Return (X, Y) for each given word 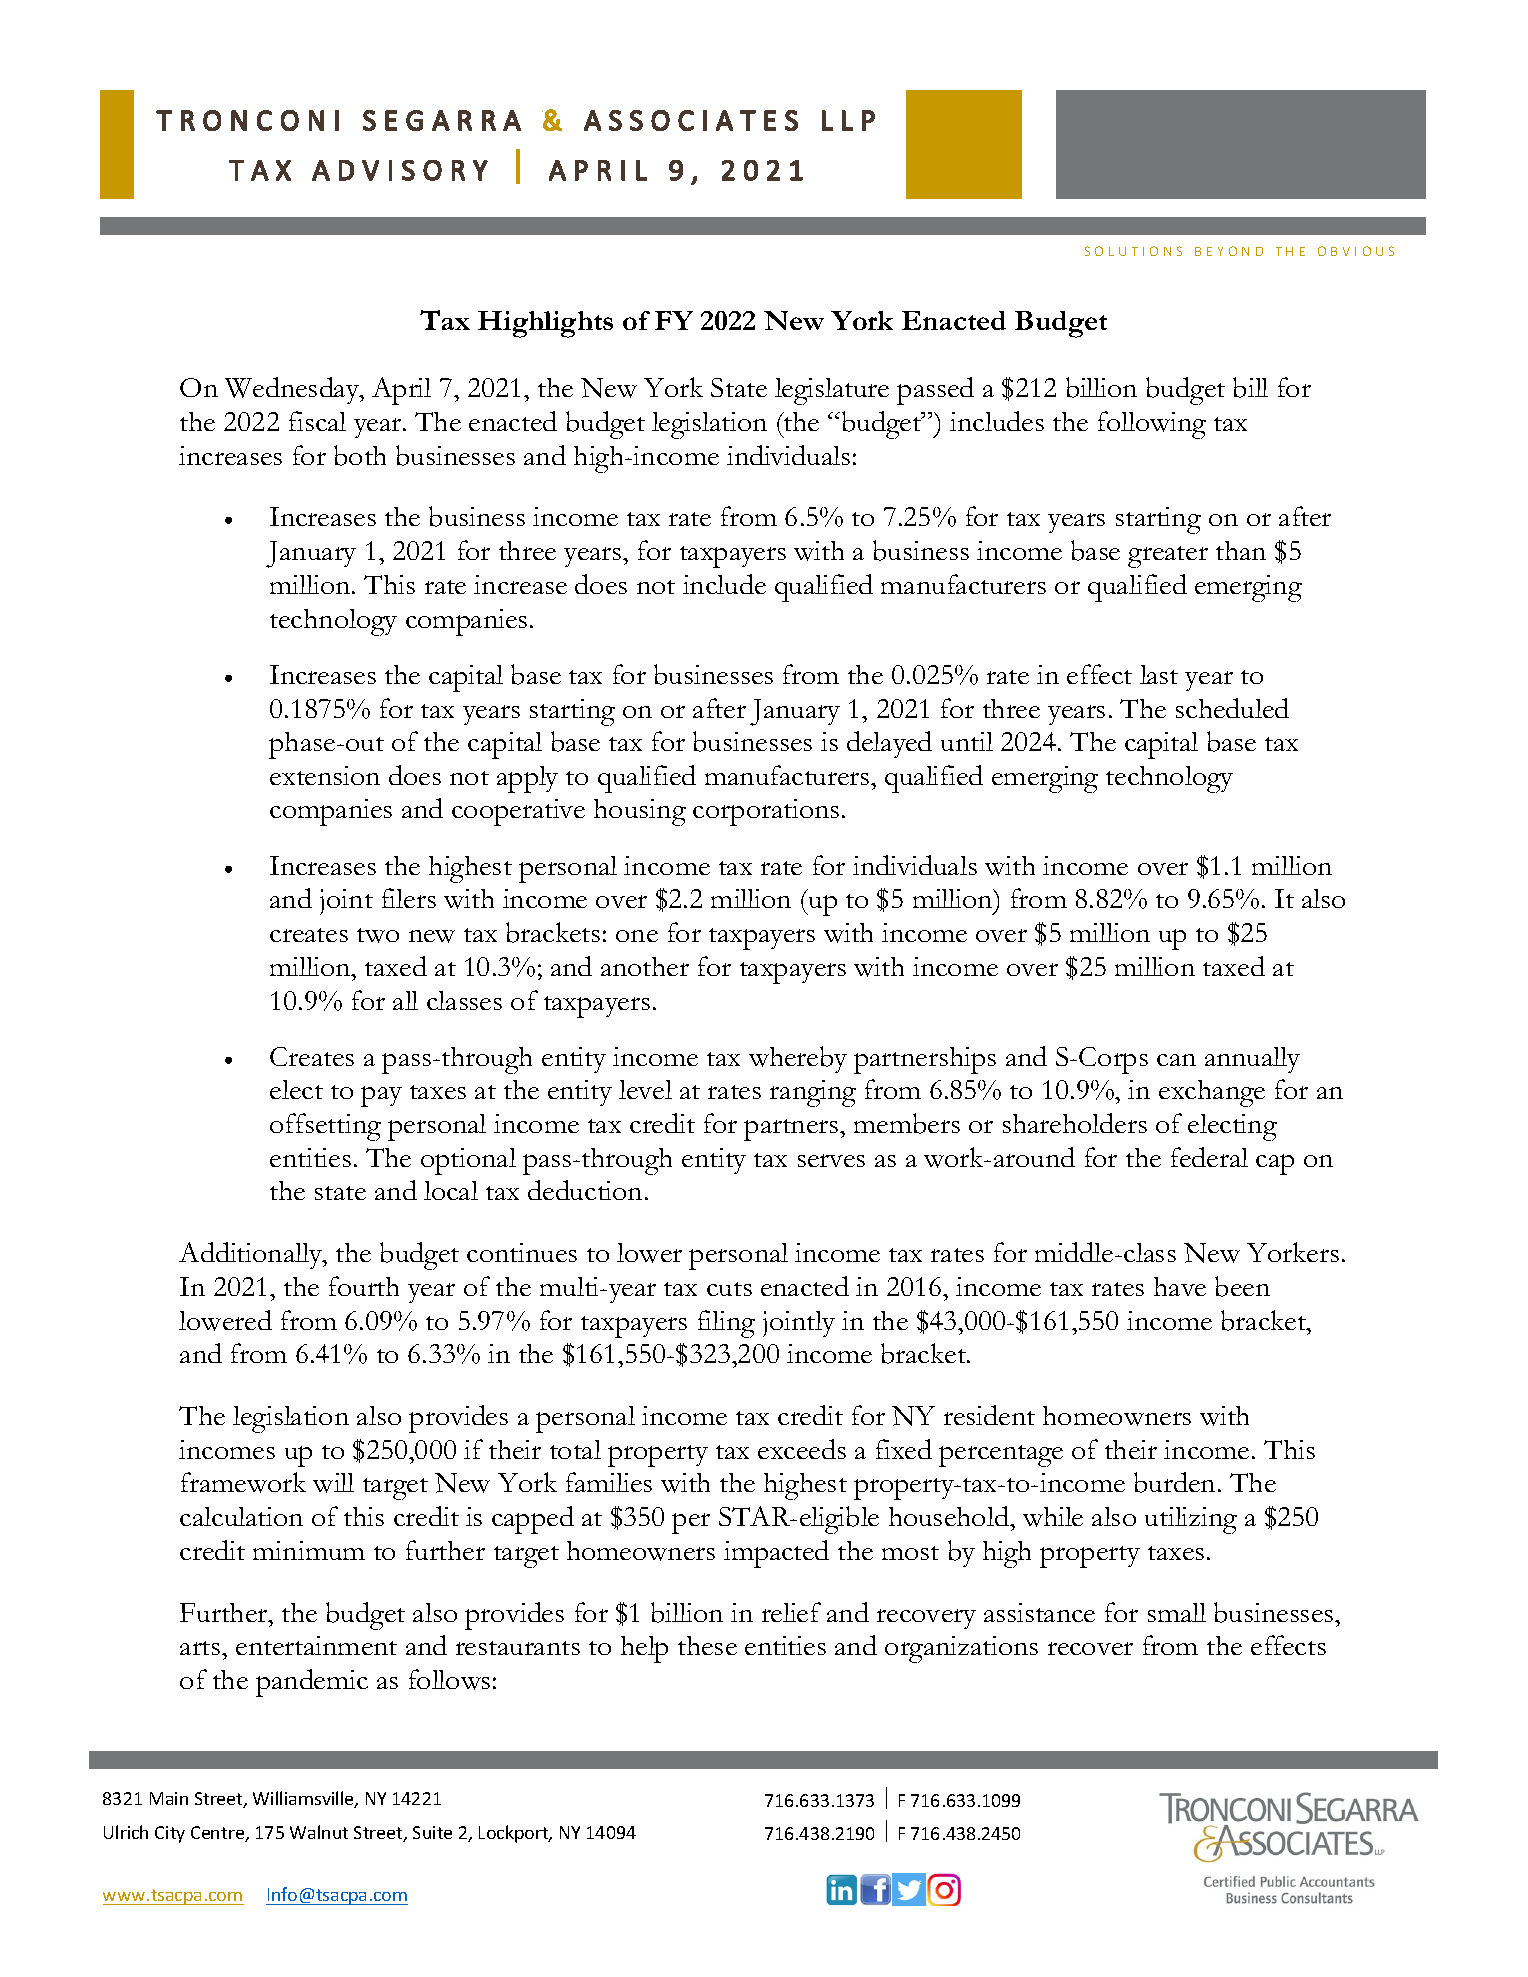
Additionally (252, 1255)
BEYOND (1229, 251)
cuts (729, 1289)
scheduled (1232, 708)
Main (169, 1798)
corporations (766, 812)
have (1180, 1286)
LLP (848, 120)
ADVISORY (400, 170)
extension (325, 775)
